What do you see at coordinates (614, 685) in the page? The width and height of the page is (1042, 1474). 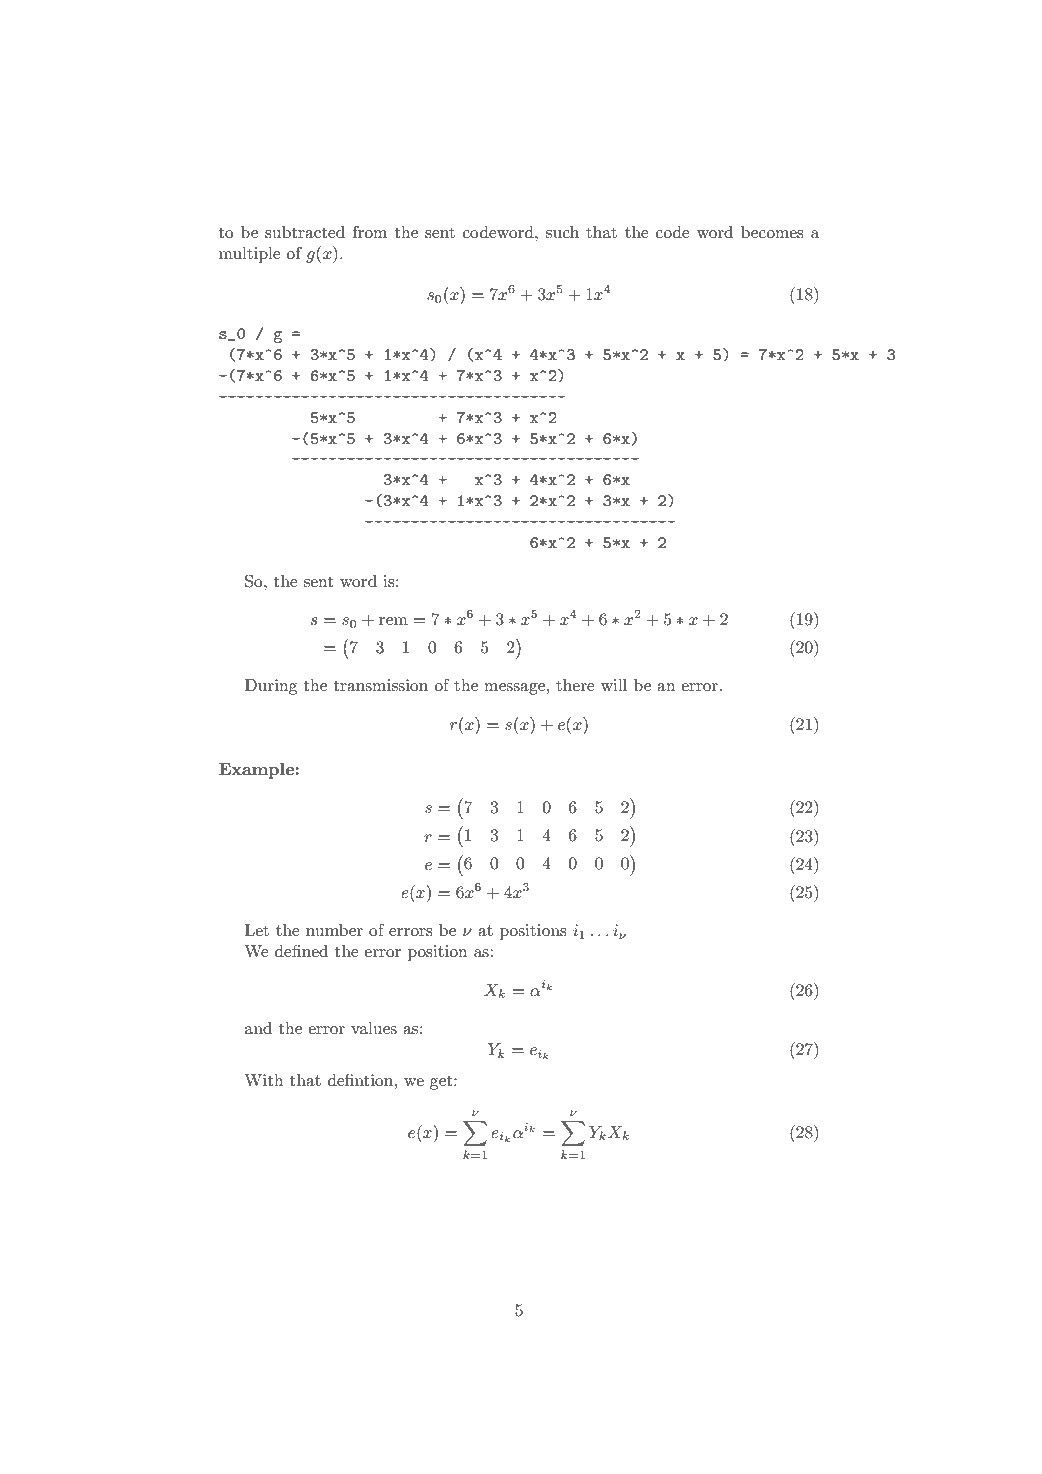 I see `will` at bounding box center [614, 685].
